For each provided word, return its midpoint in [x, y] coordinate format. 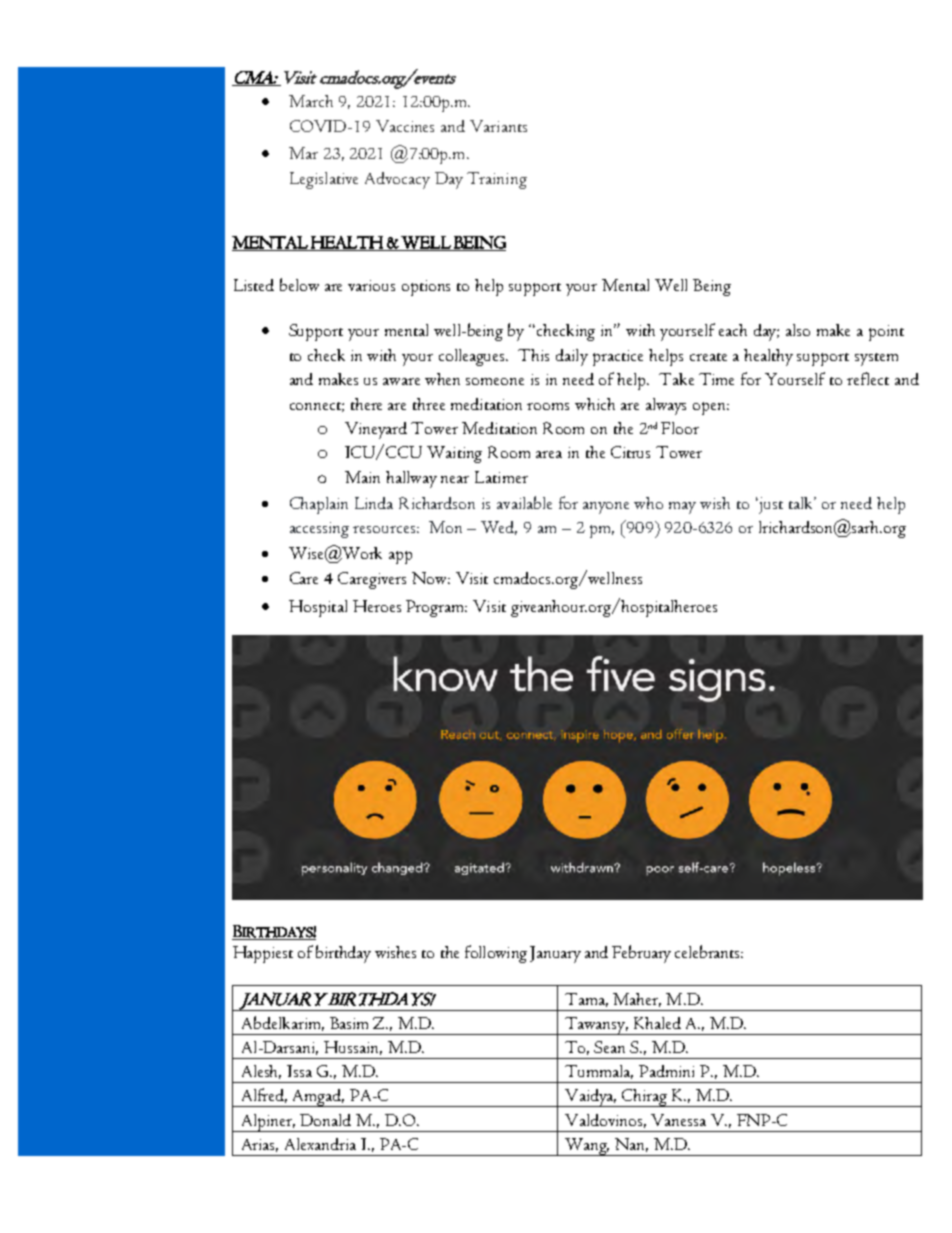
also [798, 330]
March [311, 101]
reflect [868, 378]
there [366, 404]
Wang [586, 1147]
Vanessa [678, 1120]
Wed [499, 528]
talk [802, 503]
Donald [325, 1120]
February [641, 954]
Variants [498, 126]
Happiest [263, 954]
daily [572, 357]
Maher [637, 1000]
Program [436, 608]
